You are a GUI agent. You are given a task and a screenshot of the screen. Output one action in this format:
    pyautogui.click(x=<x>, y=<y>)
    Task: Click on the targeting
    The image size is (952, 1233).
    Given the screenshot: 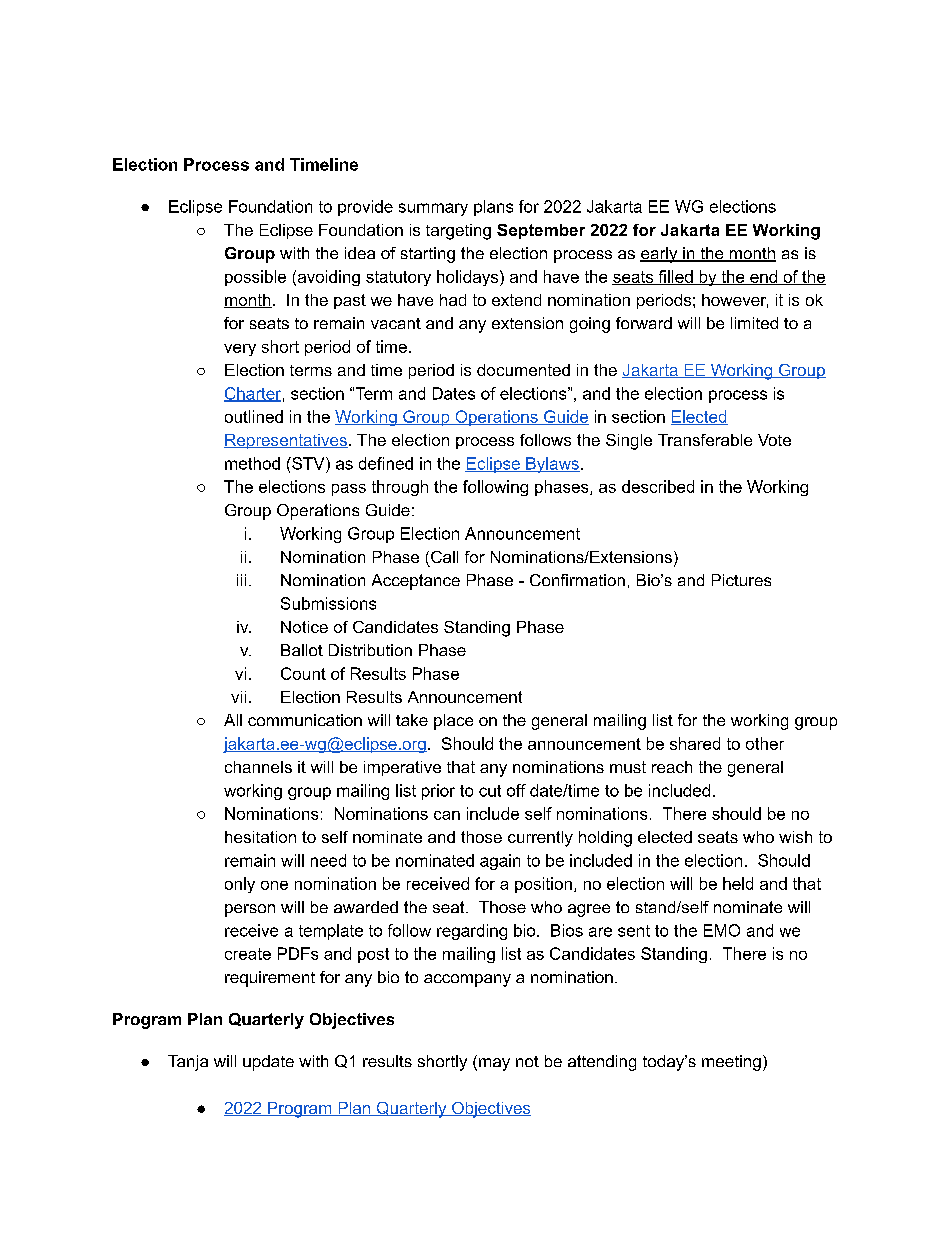 What is the action you would take?
    pyautogui.click(x=458, y=232)
